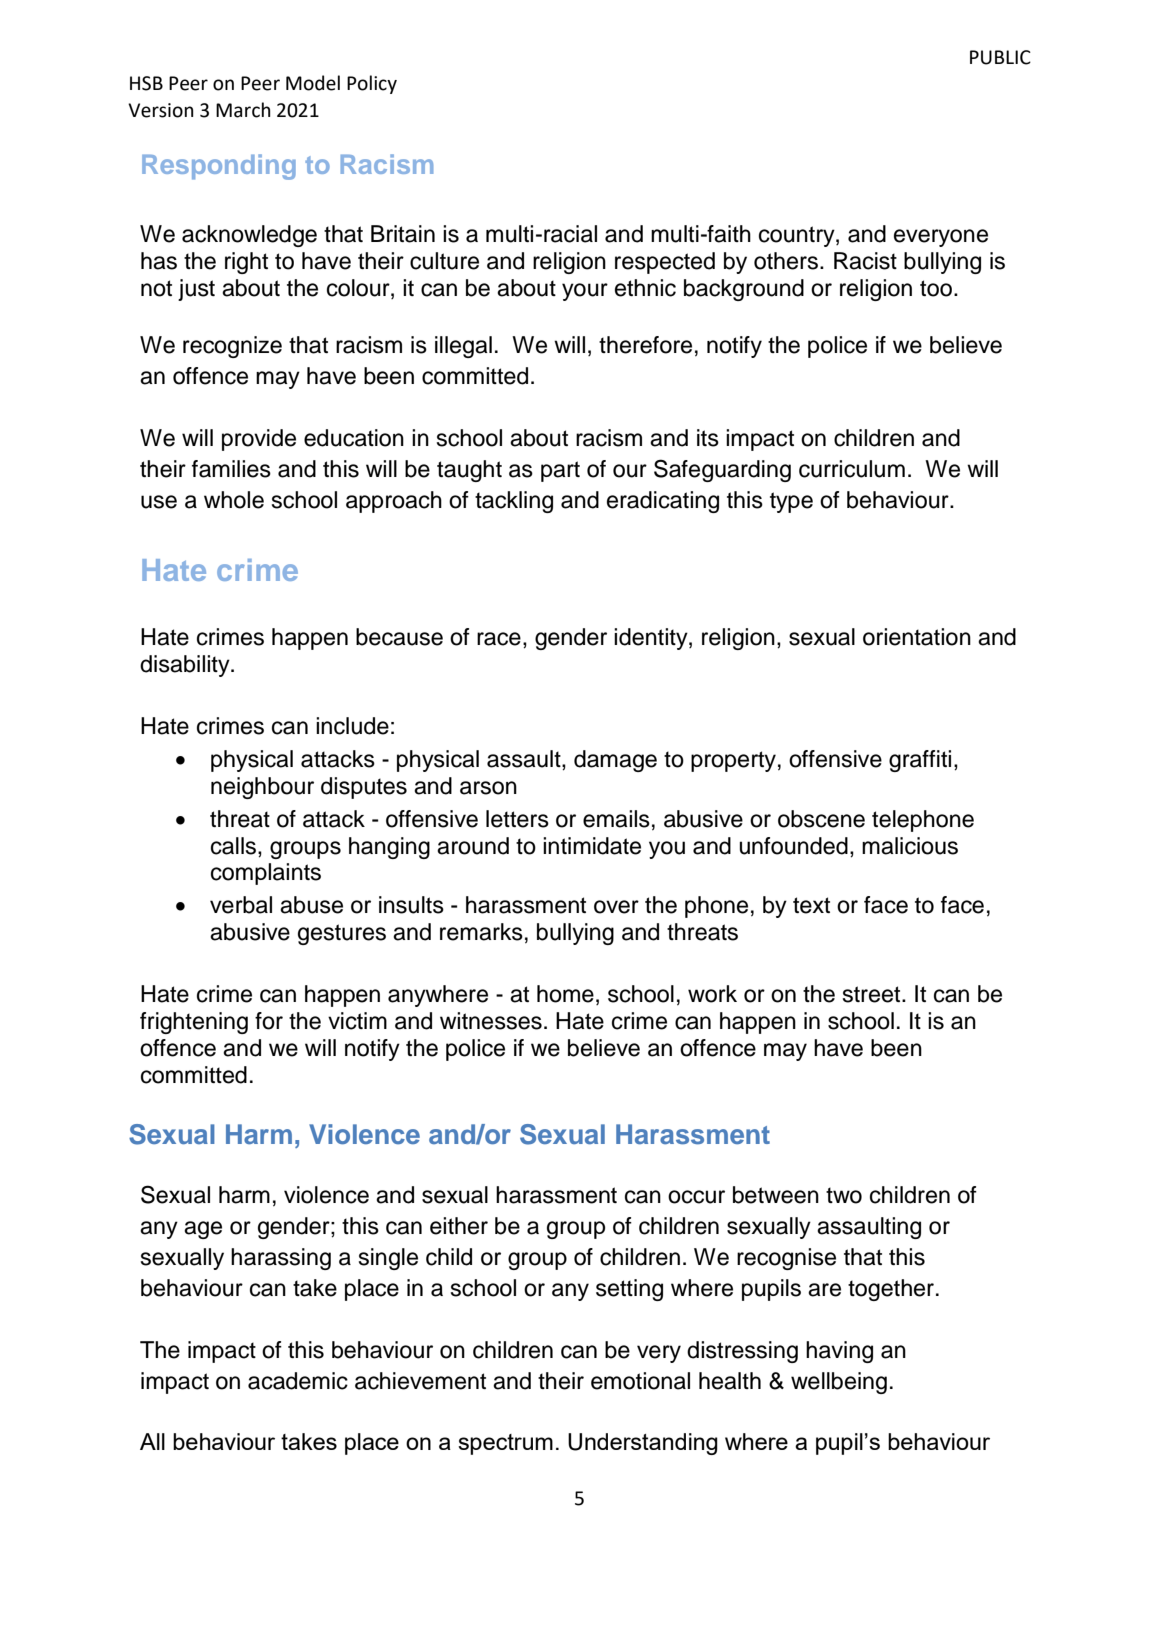 The width and height of the screenshot is (1159, 1639). What do you see at coordinates (560, 471) in the screenshot?
I see `part` at bounding box center [560, 471].
